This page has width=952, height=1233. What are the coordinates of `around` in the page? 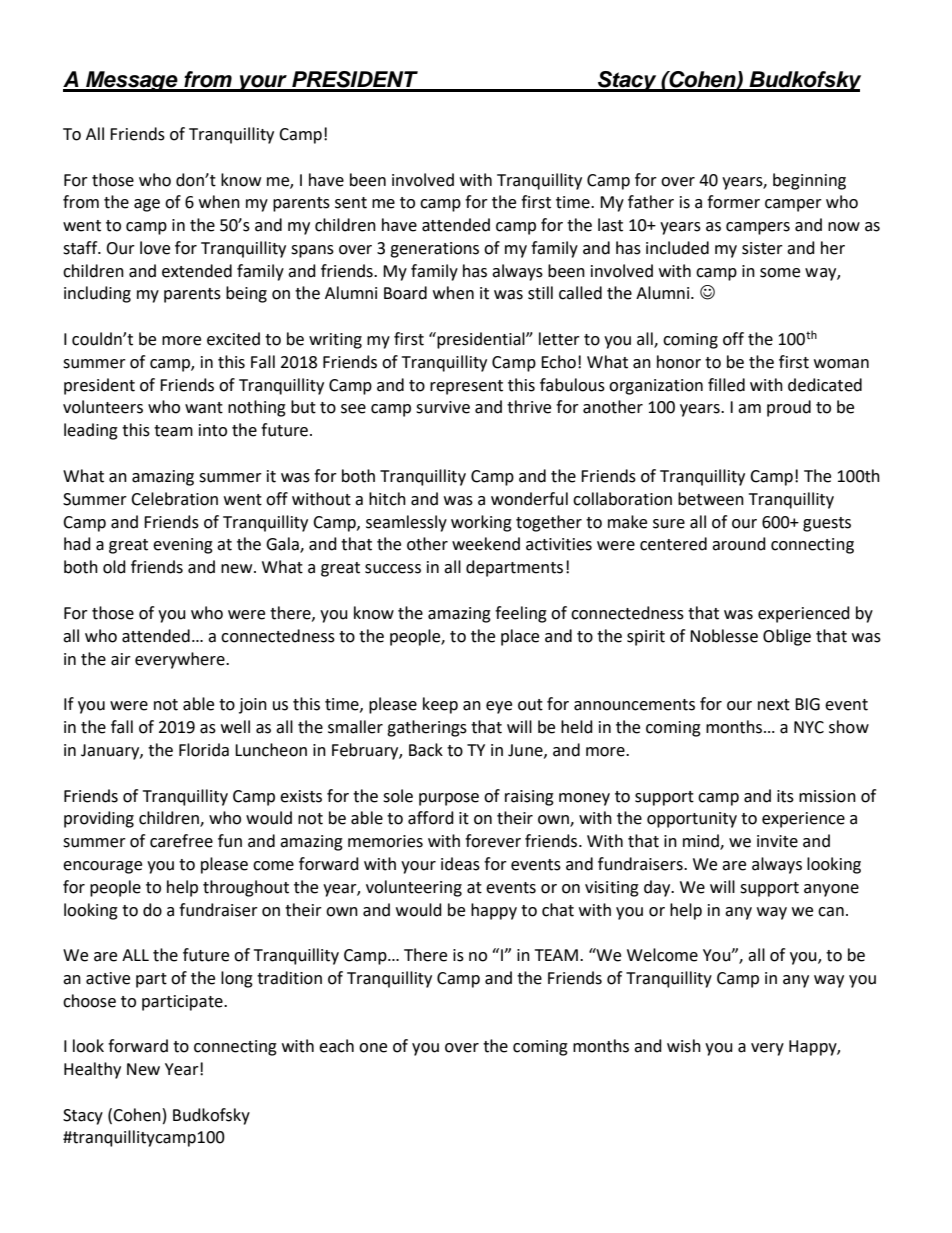 It's located at (739, 544).
